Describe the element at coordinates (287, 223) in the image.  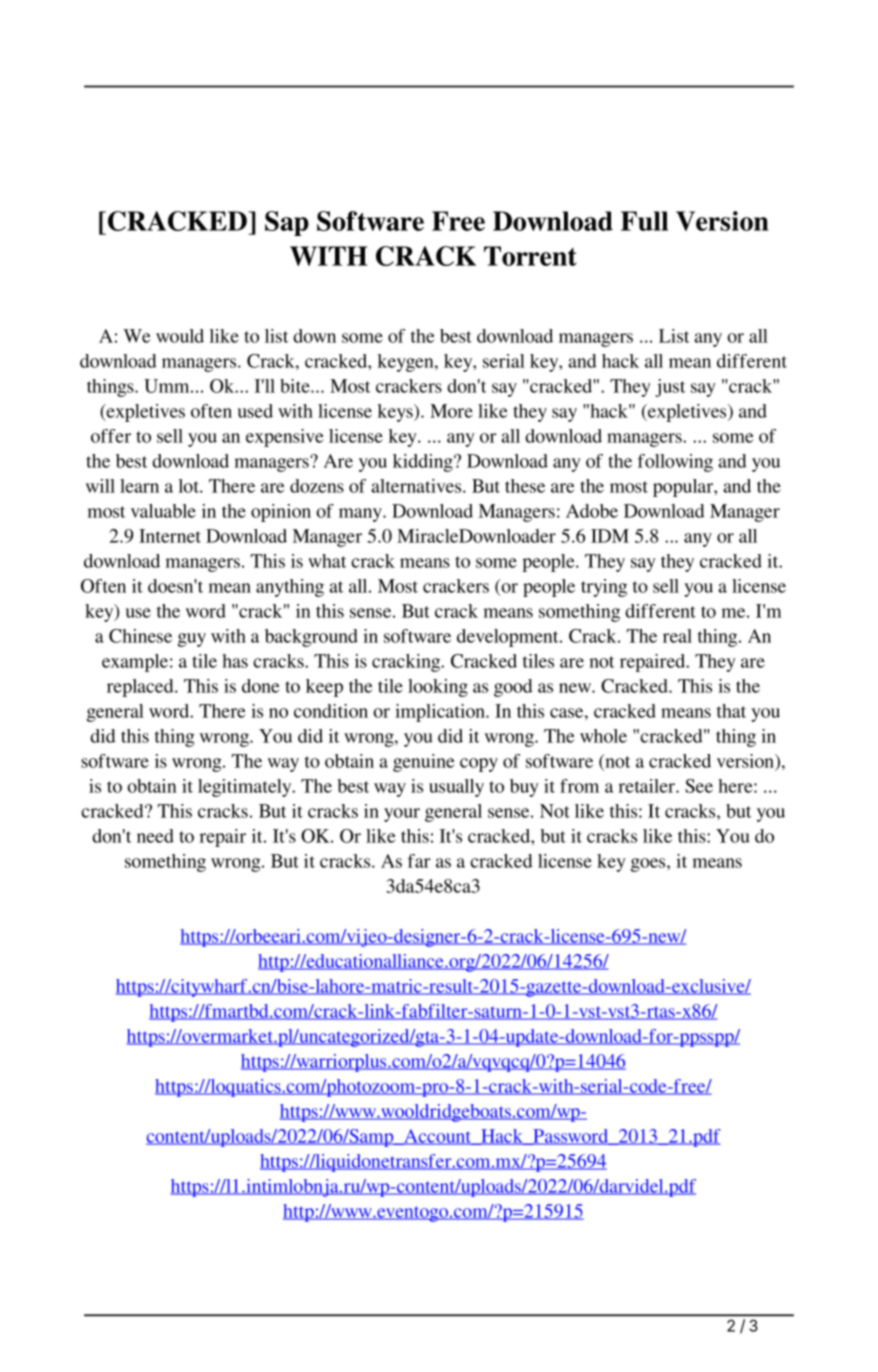
I see `Sap` at that location.
